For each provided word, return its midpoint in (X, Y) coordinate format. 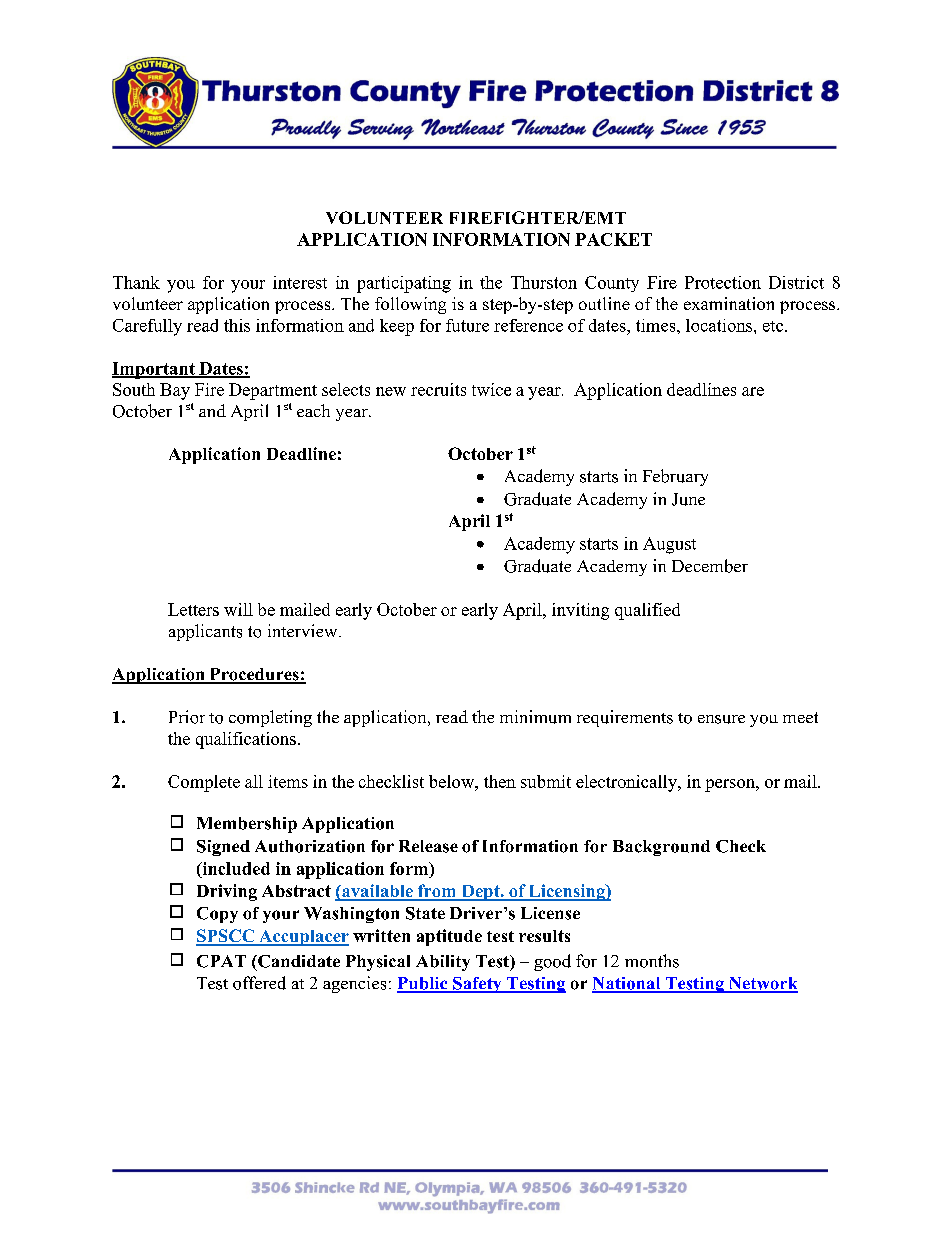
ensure (721, 719)
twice (491, 389)
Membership (247, 825)
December (710, 566)
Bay (175, 391)
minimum (535, 717)
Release (428, 846)
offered (259, 983)
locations (720, 325)
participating (404, 284)
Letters (193, 609)
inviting (580, 611)
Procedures (254, 675)
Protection (723, 282)
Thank (136, 282)
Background (661, 848)
